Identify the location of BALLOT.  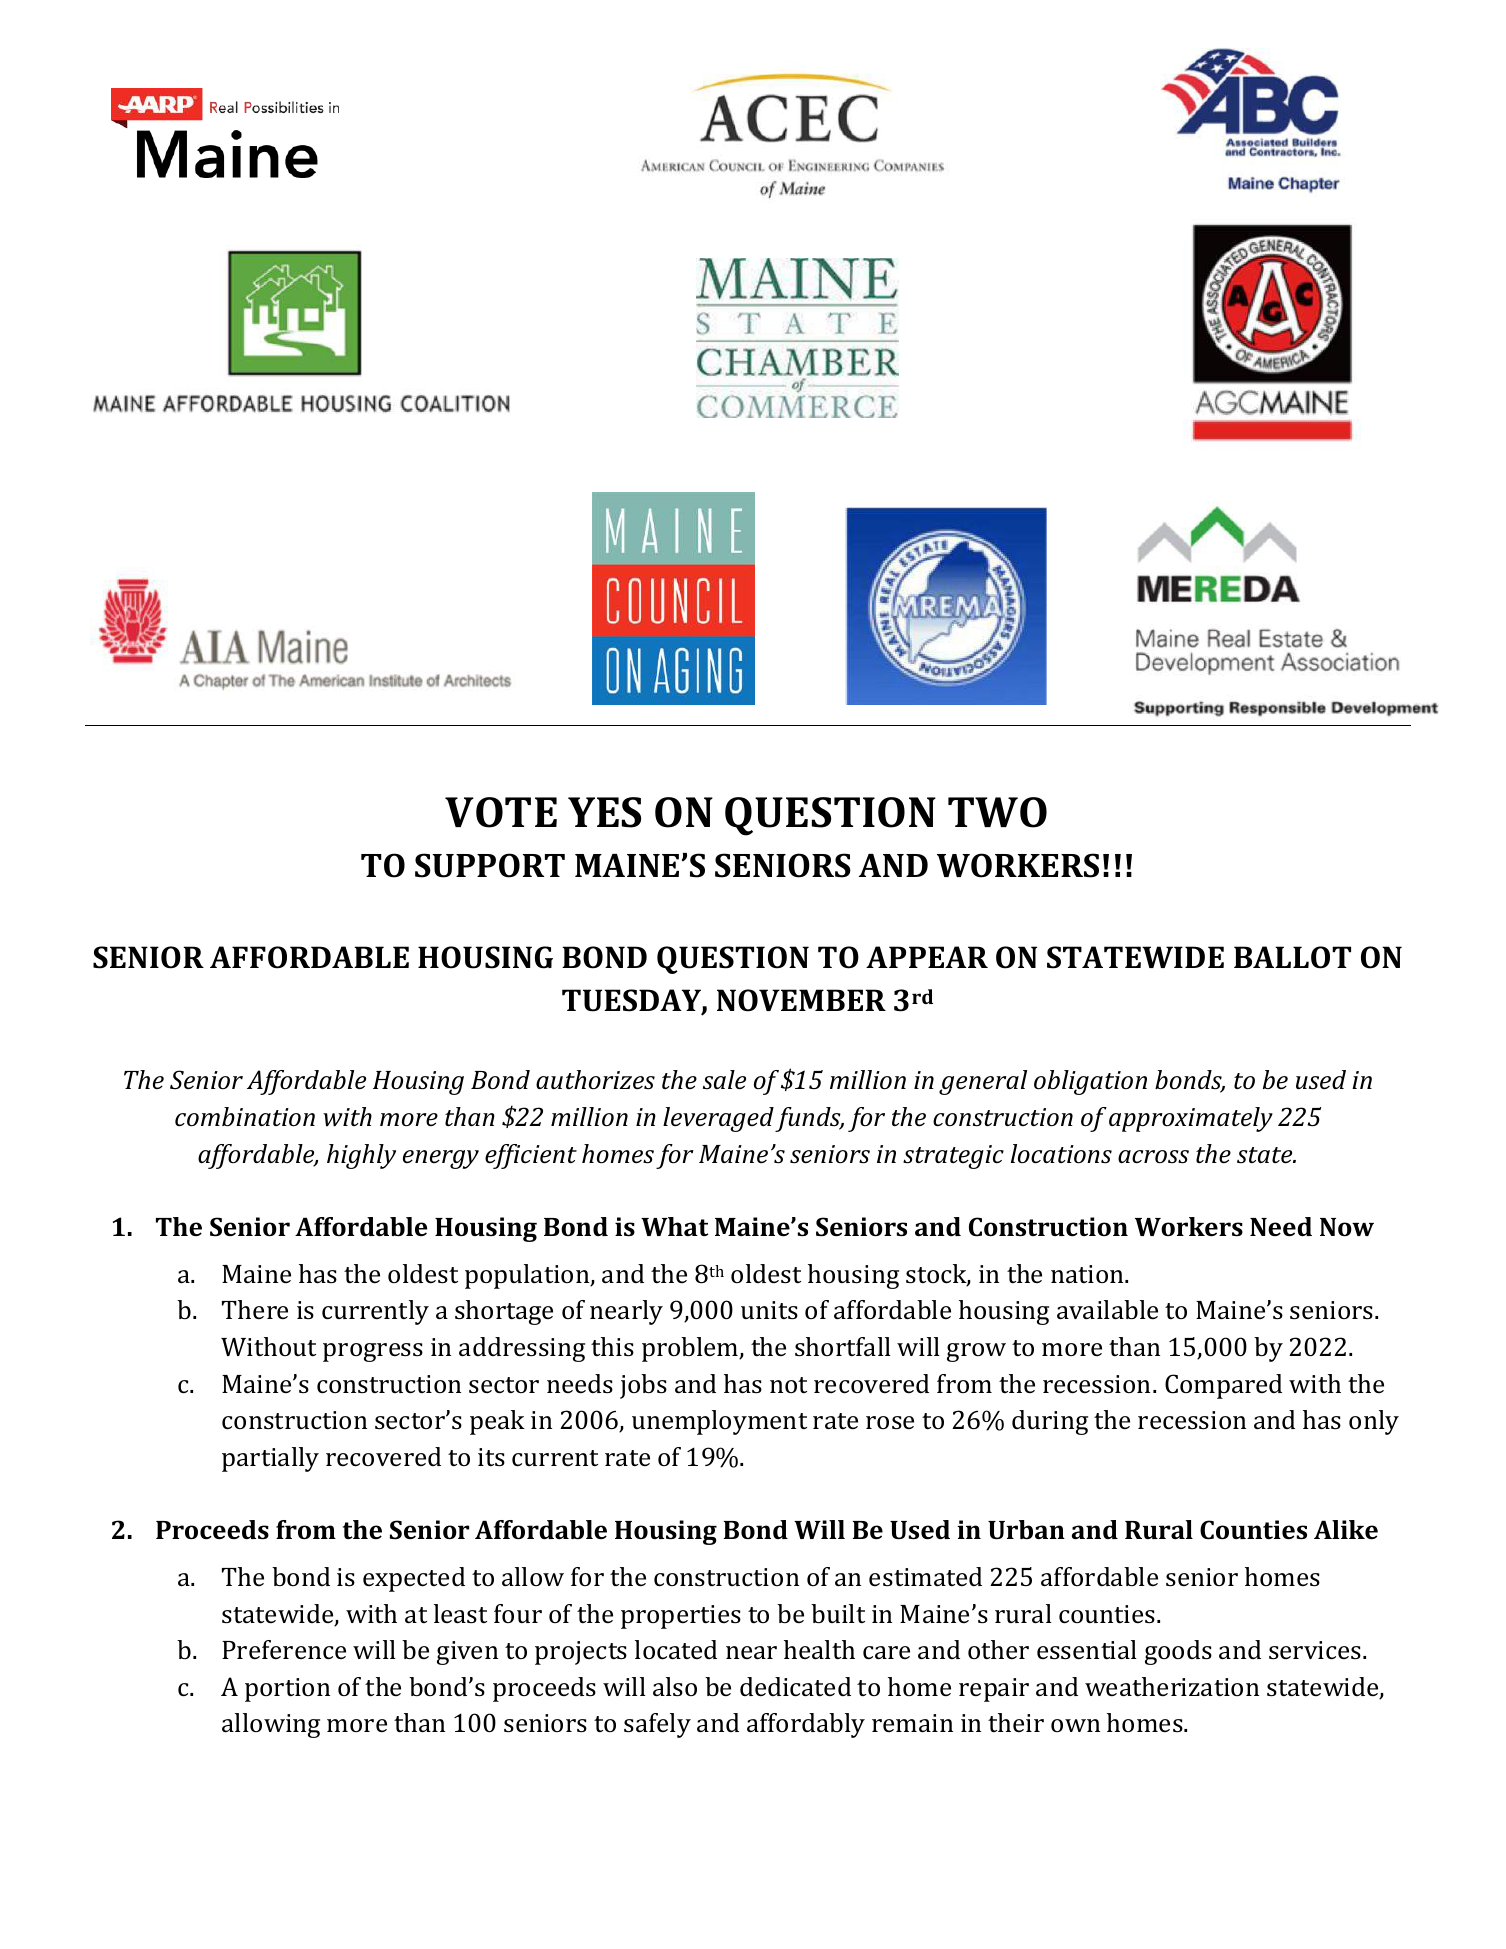
(1292, 957).
